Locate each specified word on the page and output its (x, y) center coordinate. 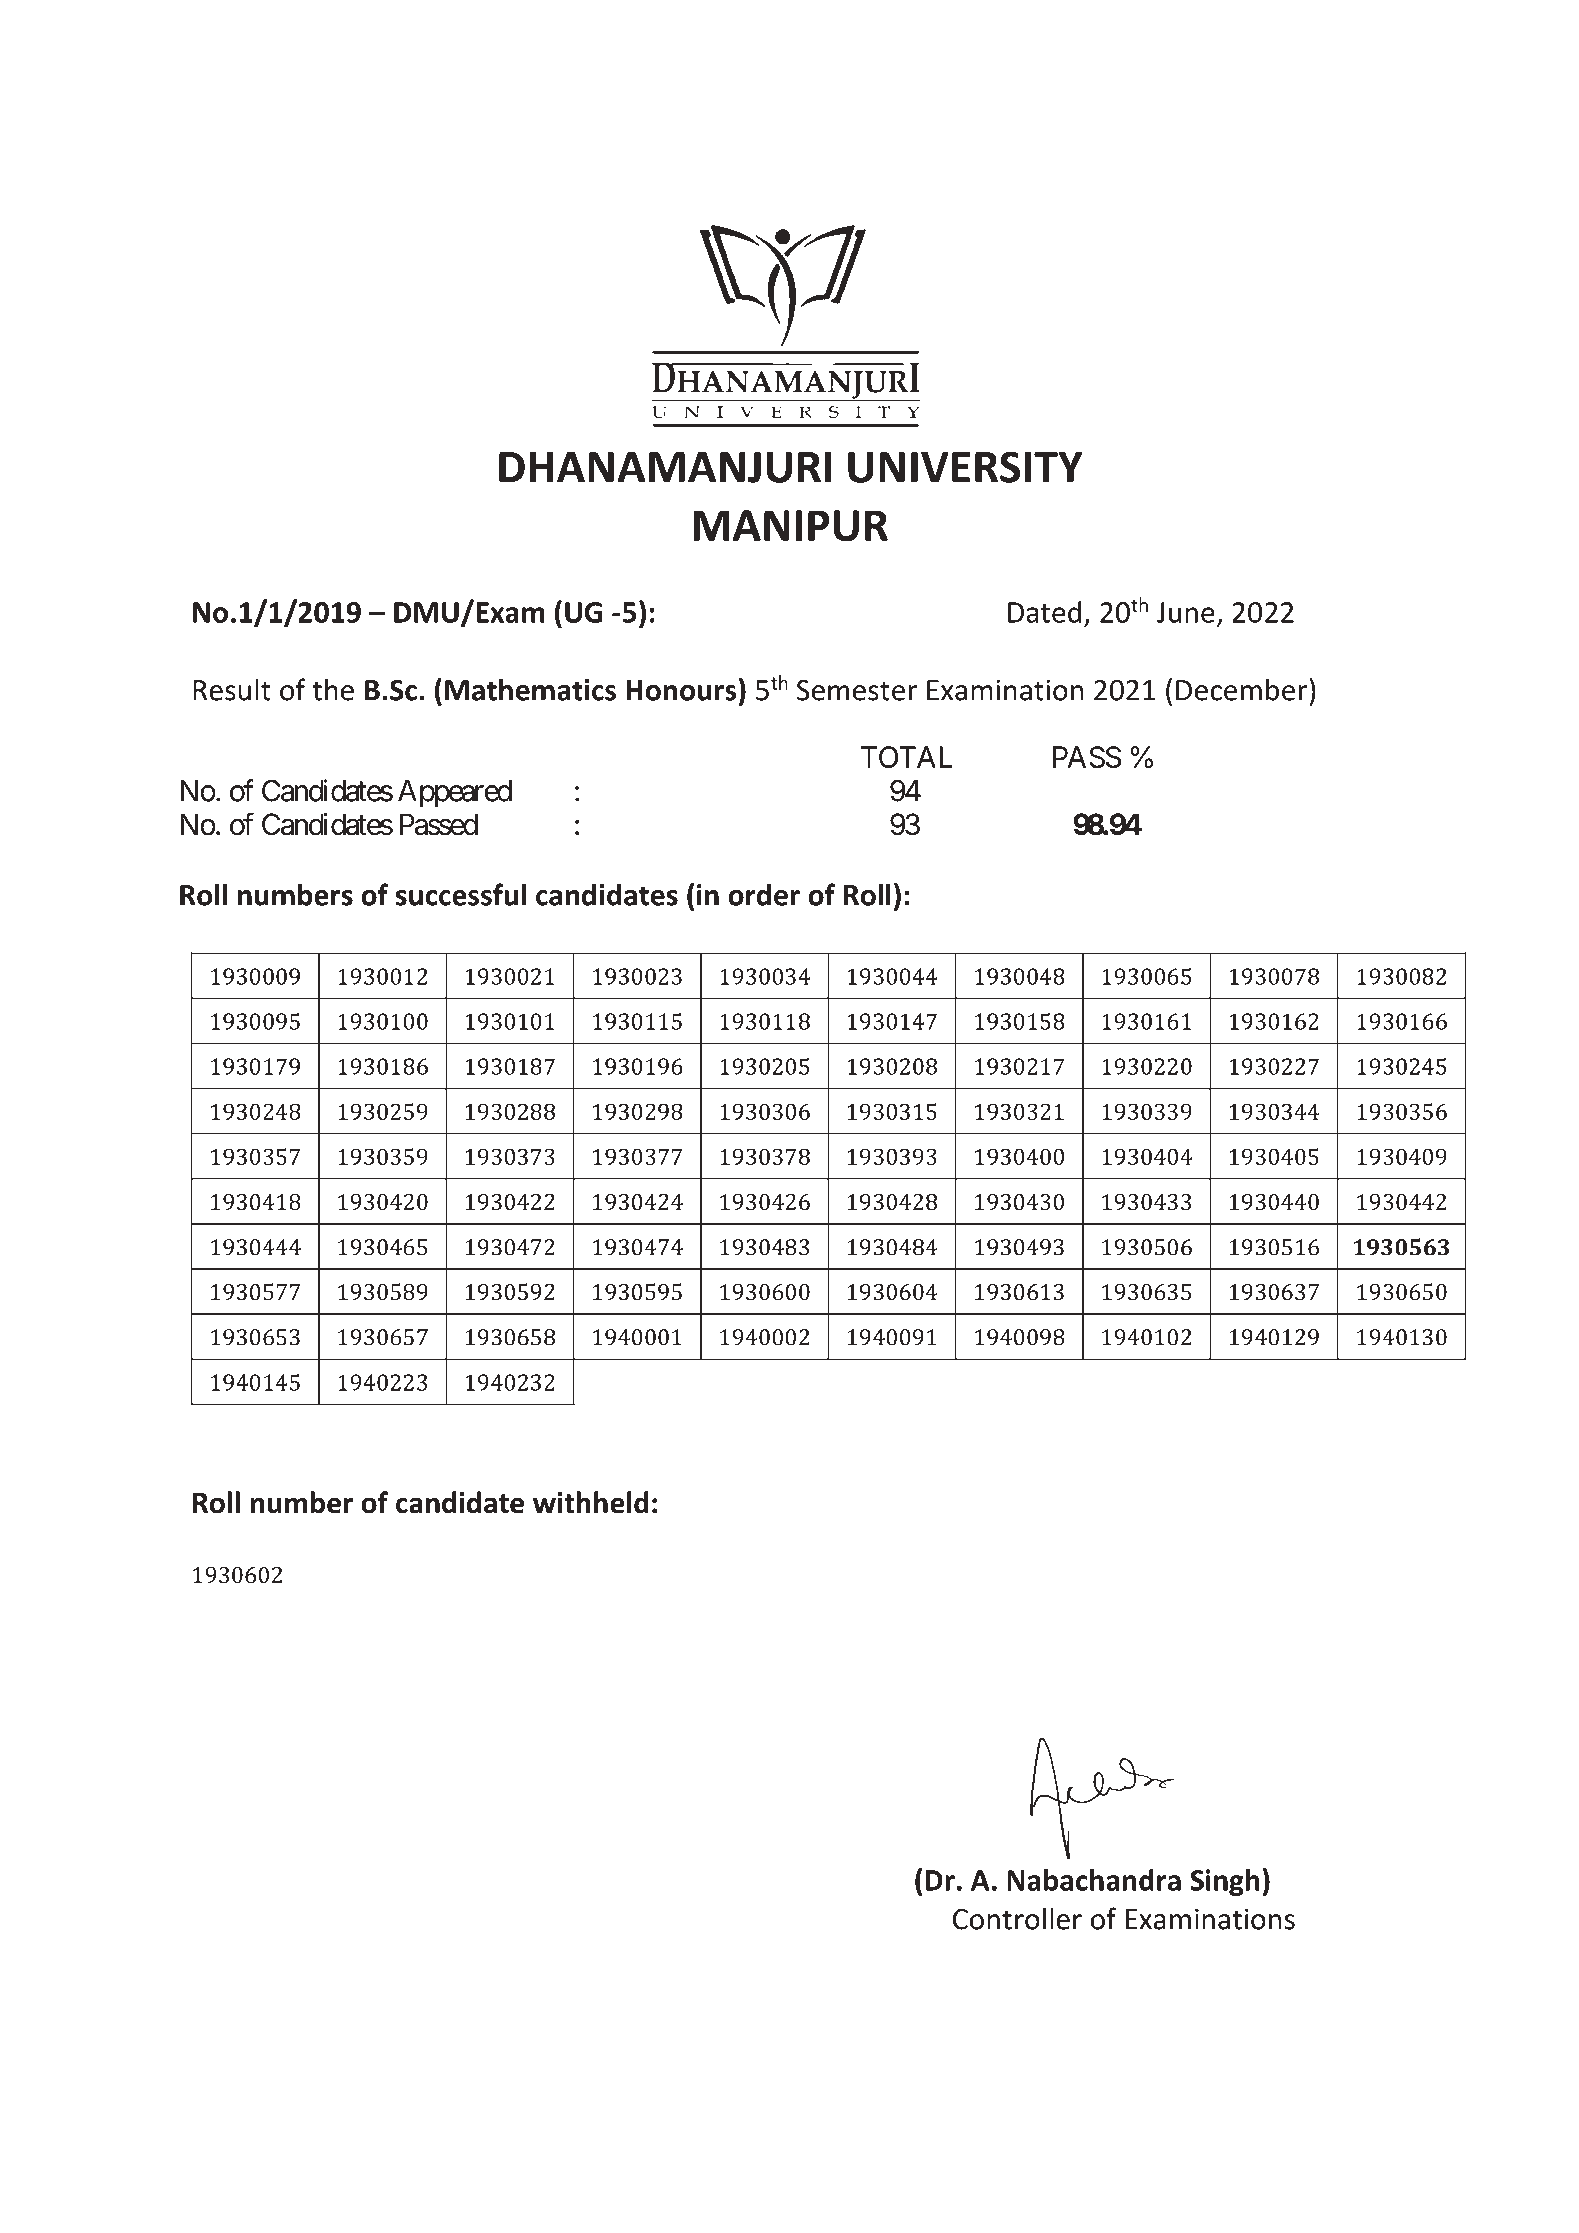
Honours (681, 690)
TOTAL (907, 757)
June (1185, 612)
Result (232, 689)
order (764, 894)
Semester (857, 690)
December (1241, 689)
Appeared (455, 793)
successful (461, 894)
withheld (591, 1502)
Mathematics (530, 689)
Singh (1225, 1882)
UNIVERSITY (965, 467)
